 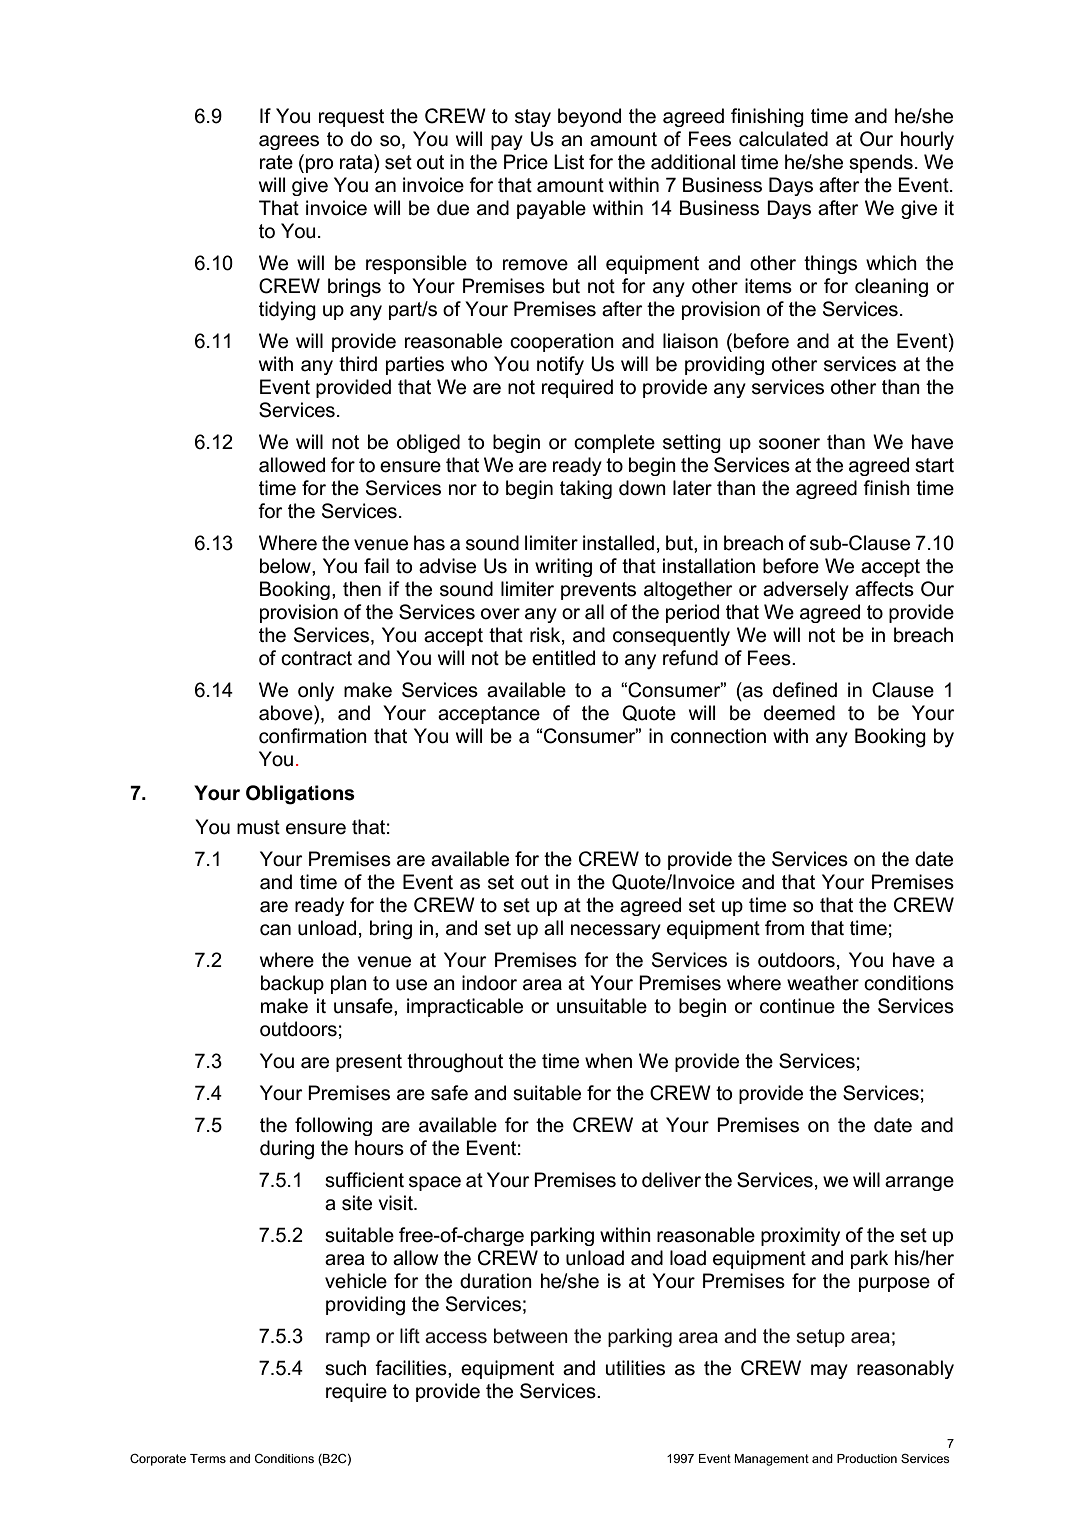 What do you see at coordinates (345, 1368) in the screenshot?
I see `such` at bounding box center [345, 1368].
